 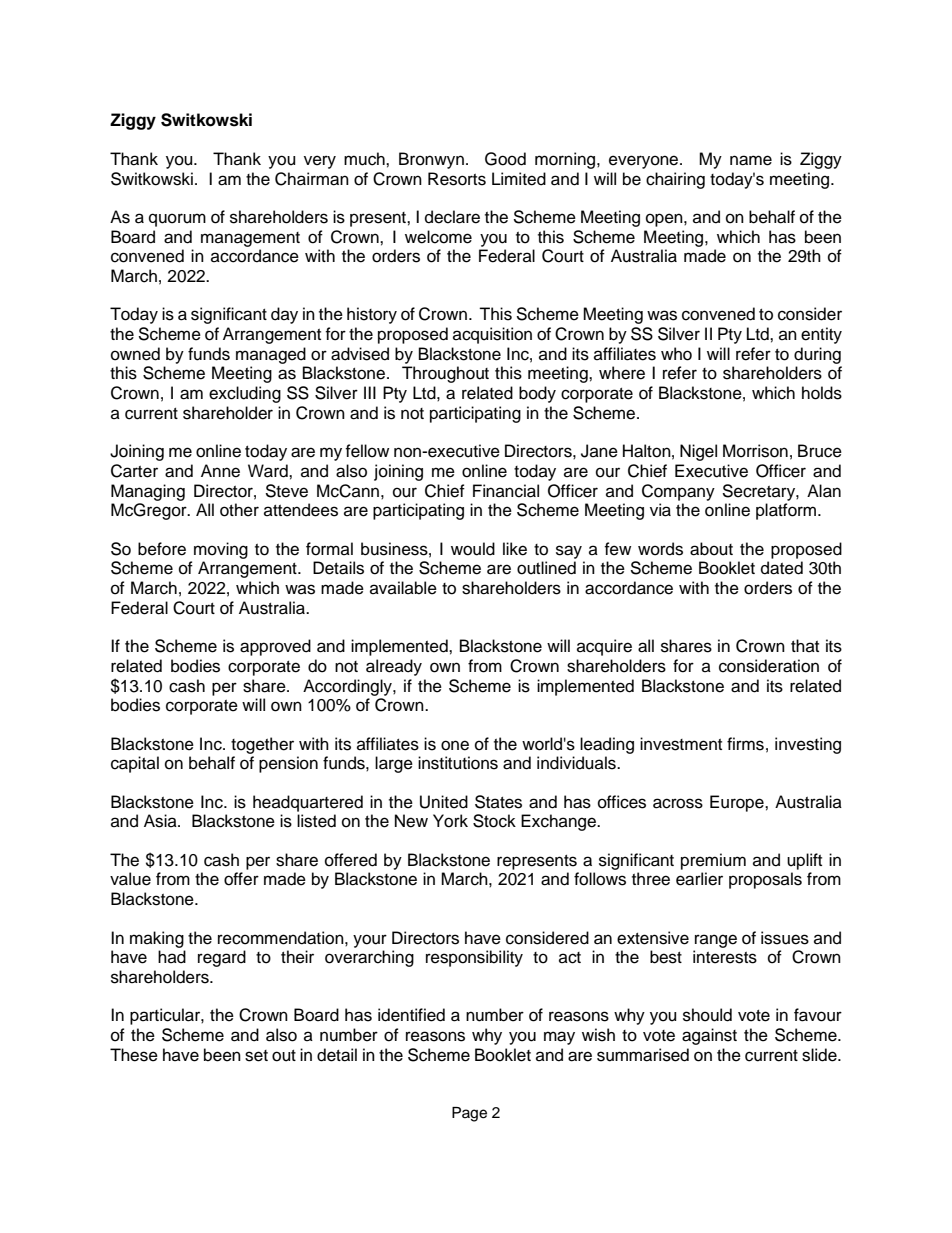 I want to click on set, so click(x=256, y=1056).
